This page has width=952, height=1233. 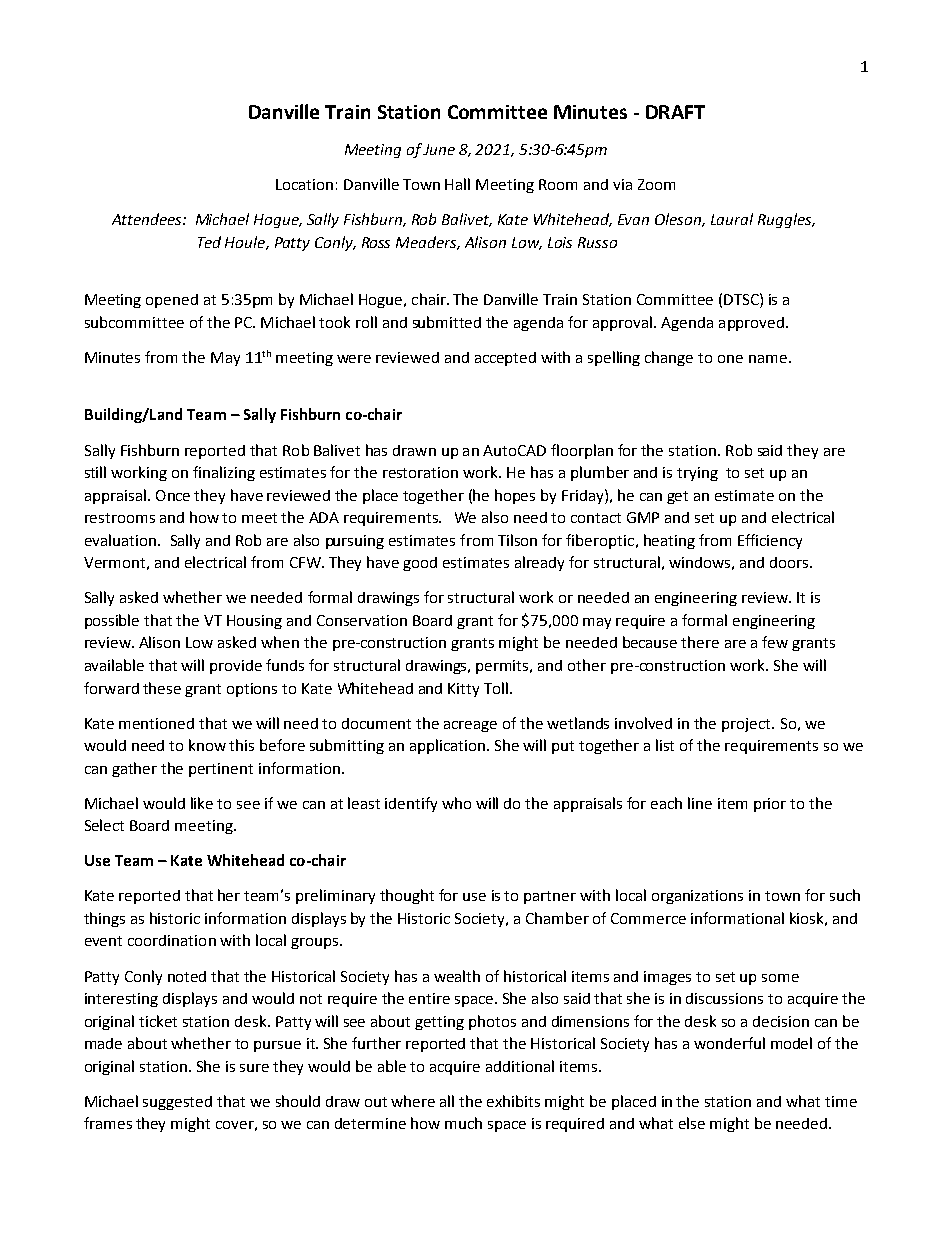 What do you see at coordinates (177, 1103) in the page?
I see `suggested` at bounding box center [177, 1103].
